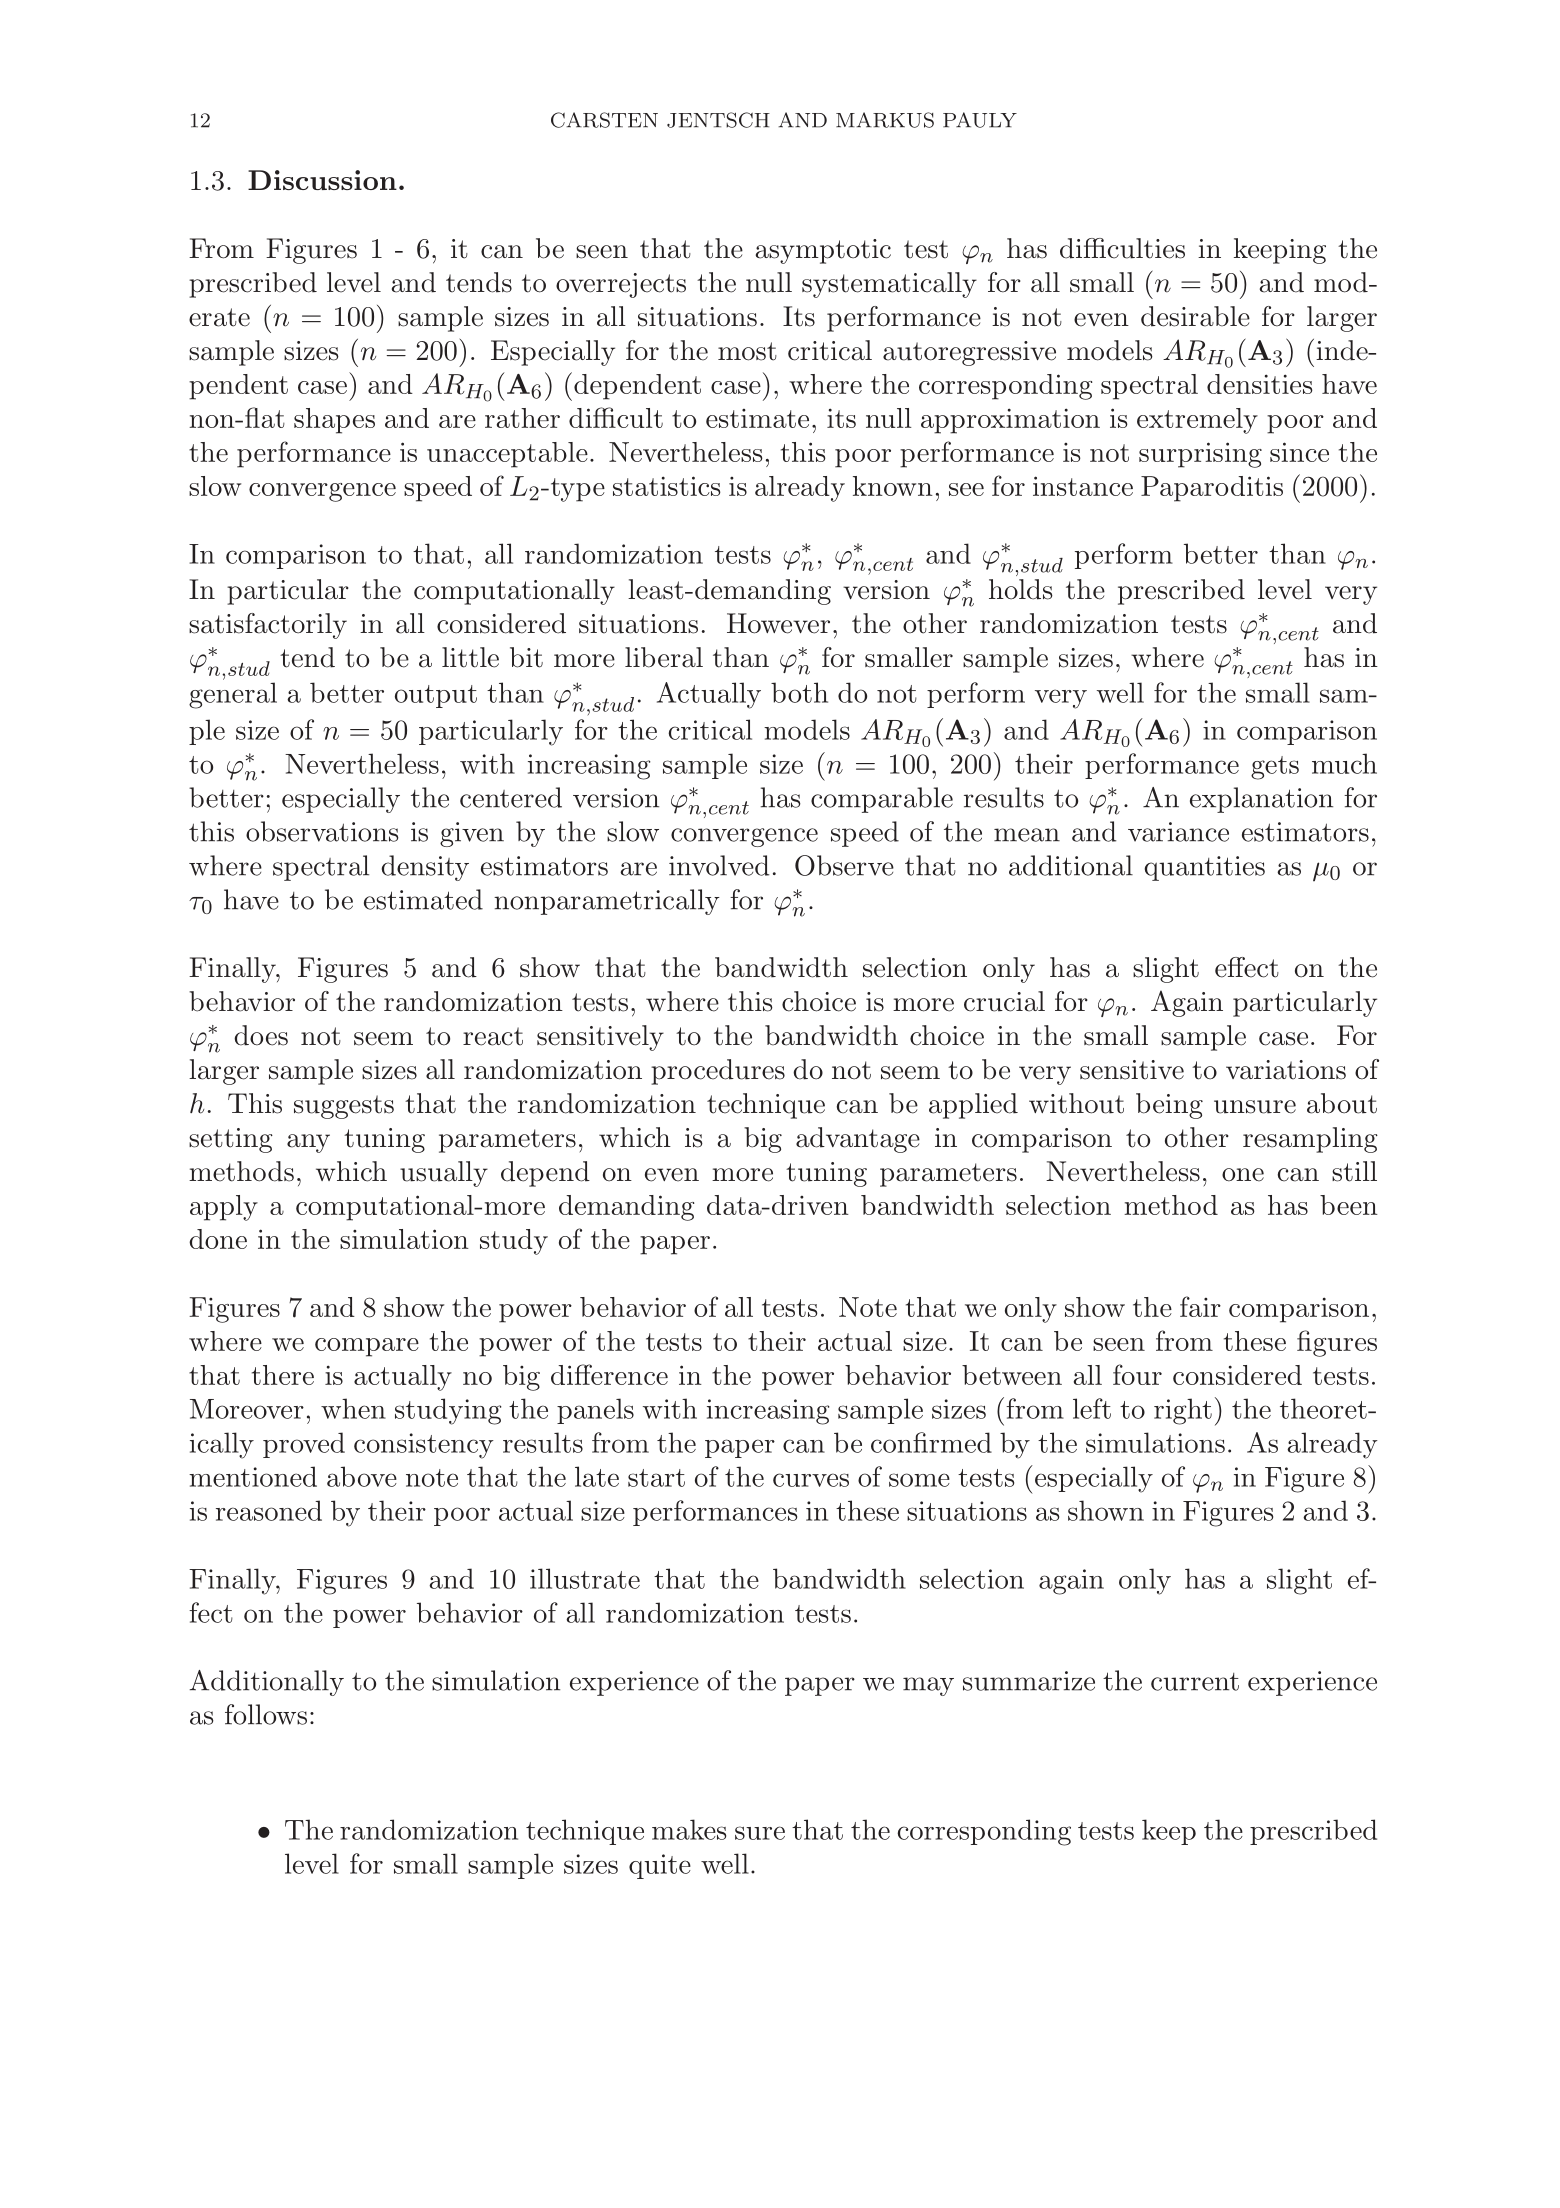 Image resolution: width=1560 pixels, height=2208 pixels. Describe the element at coordinates (353, 1408) in the document. I see `when` at that location.
